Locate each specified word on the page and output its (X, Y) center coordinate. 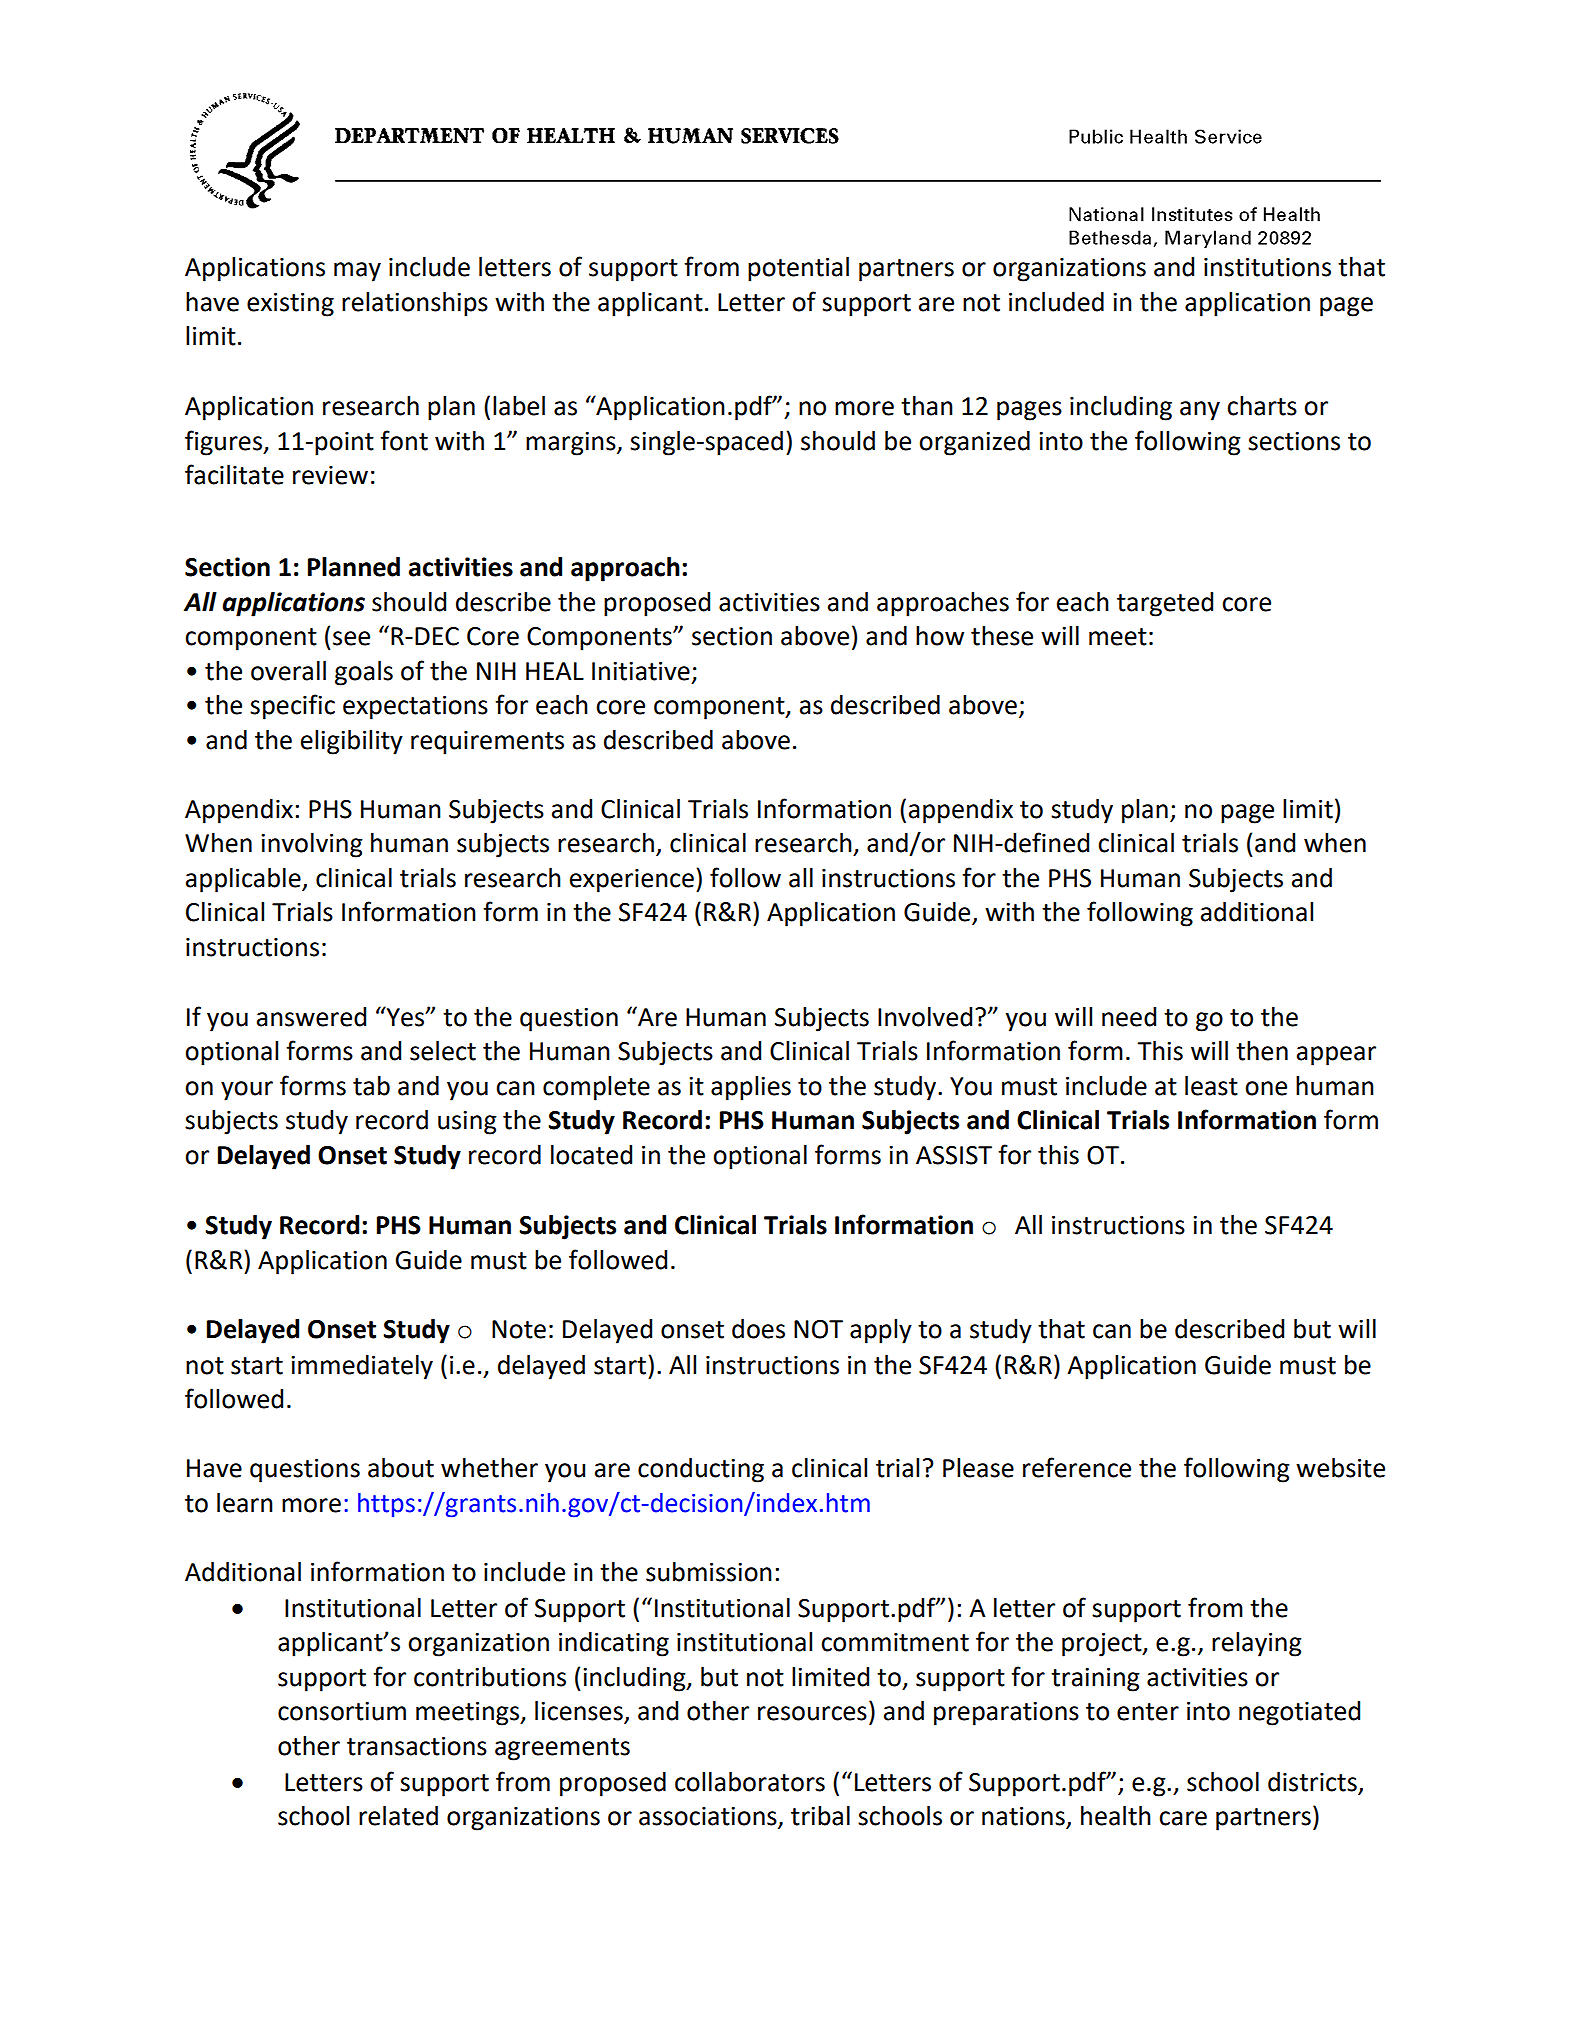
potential (798, 269)
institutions (1267, 267)
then (1262, 1051)
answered (311, 1017)
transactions (417, 1746)
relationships (415, 304)
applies (751, 1088)
